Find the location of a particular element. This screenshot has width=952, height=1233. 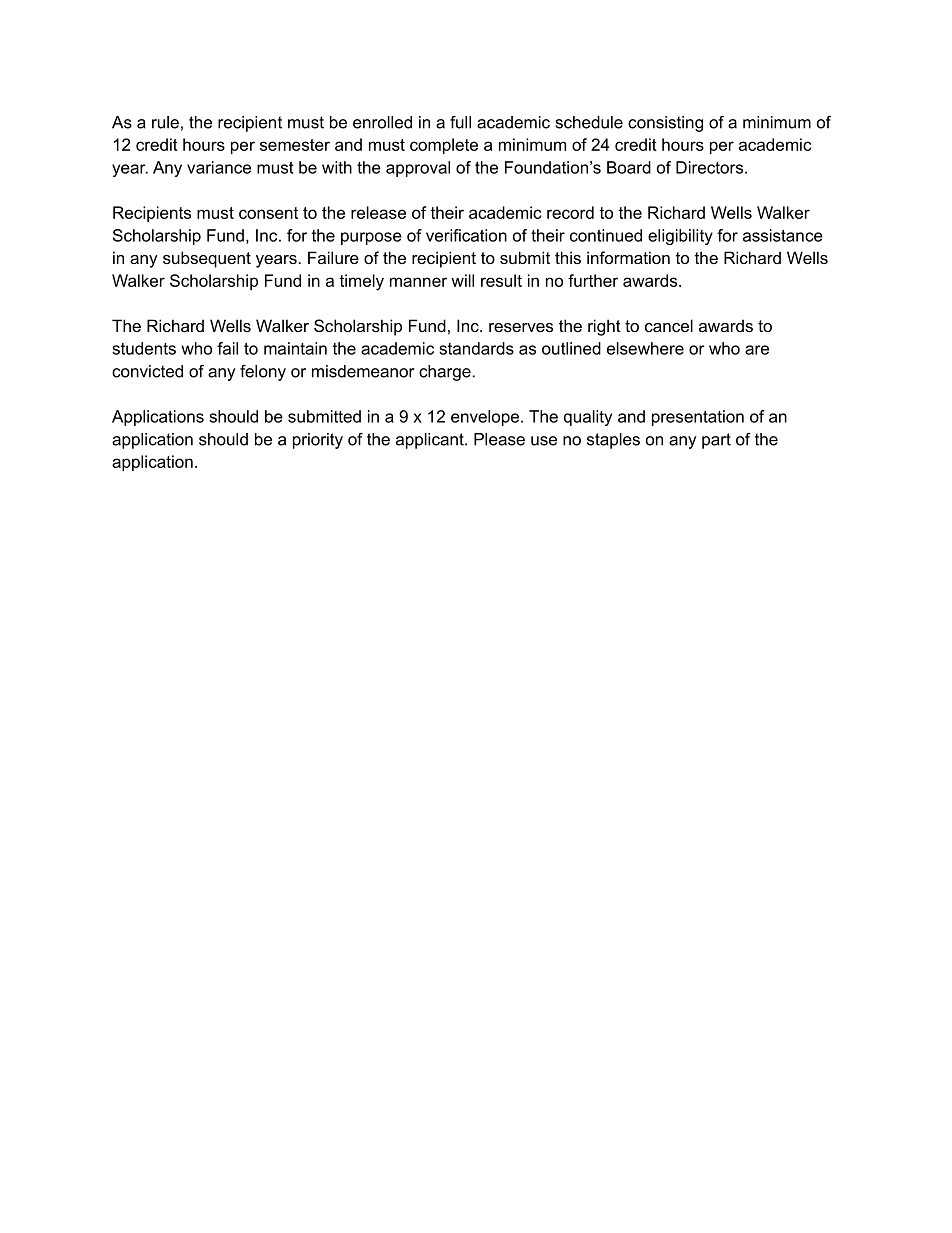

part is located at coordinates (716, 441).
